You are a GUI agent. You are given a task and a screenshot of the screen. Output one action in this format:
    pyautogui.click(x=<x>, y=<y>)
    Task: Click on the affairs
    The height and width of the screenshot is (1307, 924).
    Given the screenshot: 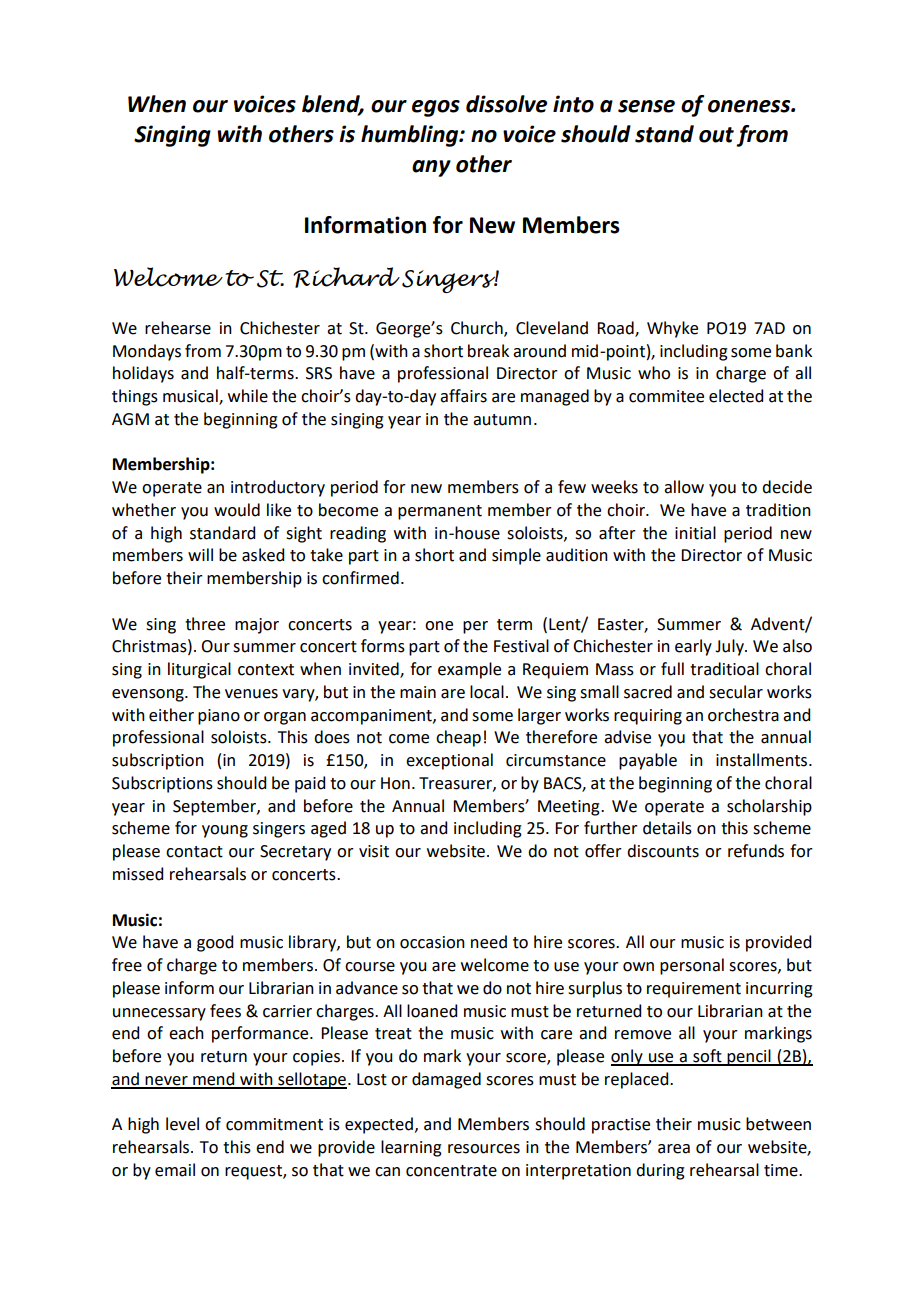 What is the action you would take?
    pyautogui.click(x=463, y=396)
